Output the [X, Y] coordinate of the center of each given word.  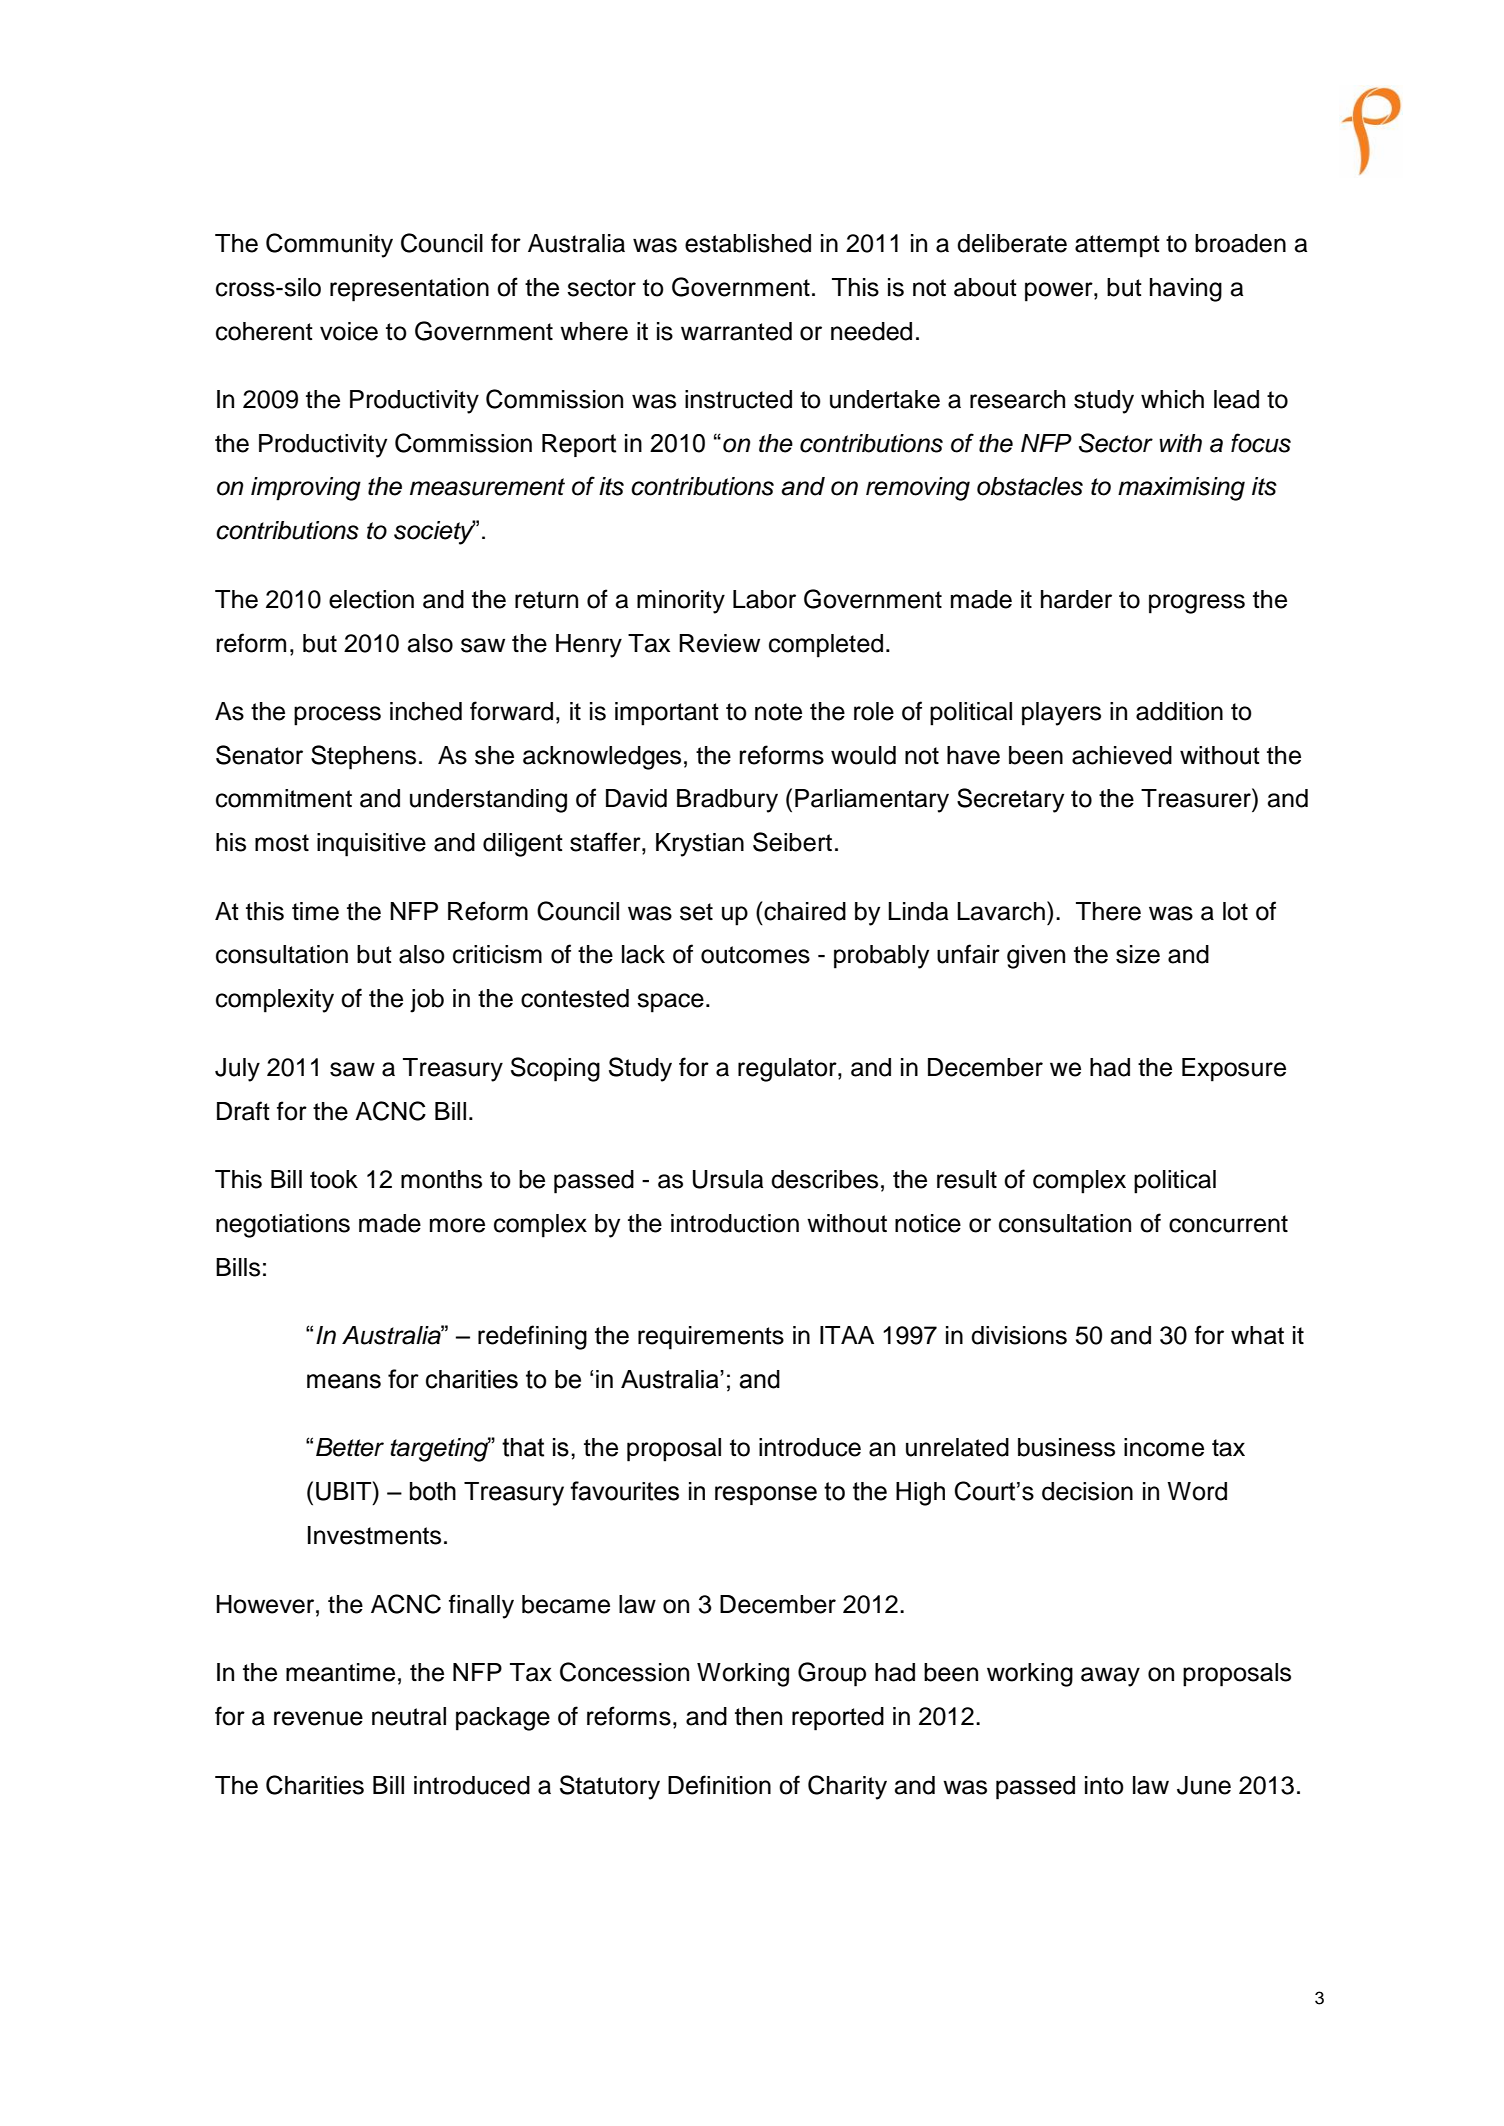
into [1104, 1785]
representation [409, 290]
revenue [318, 1718]
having [1186, 290]
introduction [735, 1223]
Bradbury [727, 801]
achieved [1122, 755]
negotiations [283, 1226]
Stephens [363, 757]
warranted [736, 331]
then [758, 1716]
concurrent [1228, 1224]
